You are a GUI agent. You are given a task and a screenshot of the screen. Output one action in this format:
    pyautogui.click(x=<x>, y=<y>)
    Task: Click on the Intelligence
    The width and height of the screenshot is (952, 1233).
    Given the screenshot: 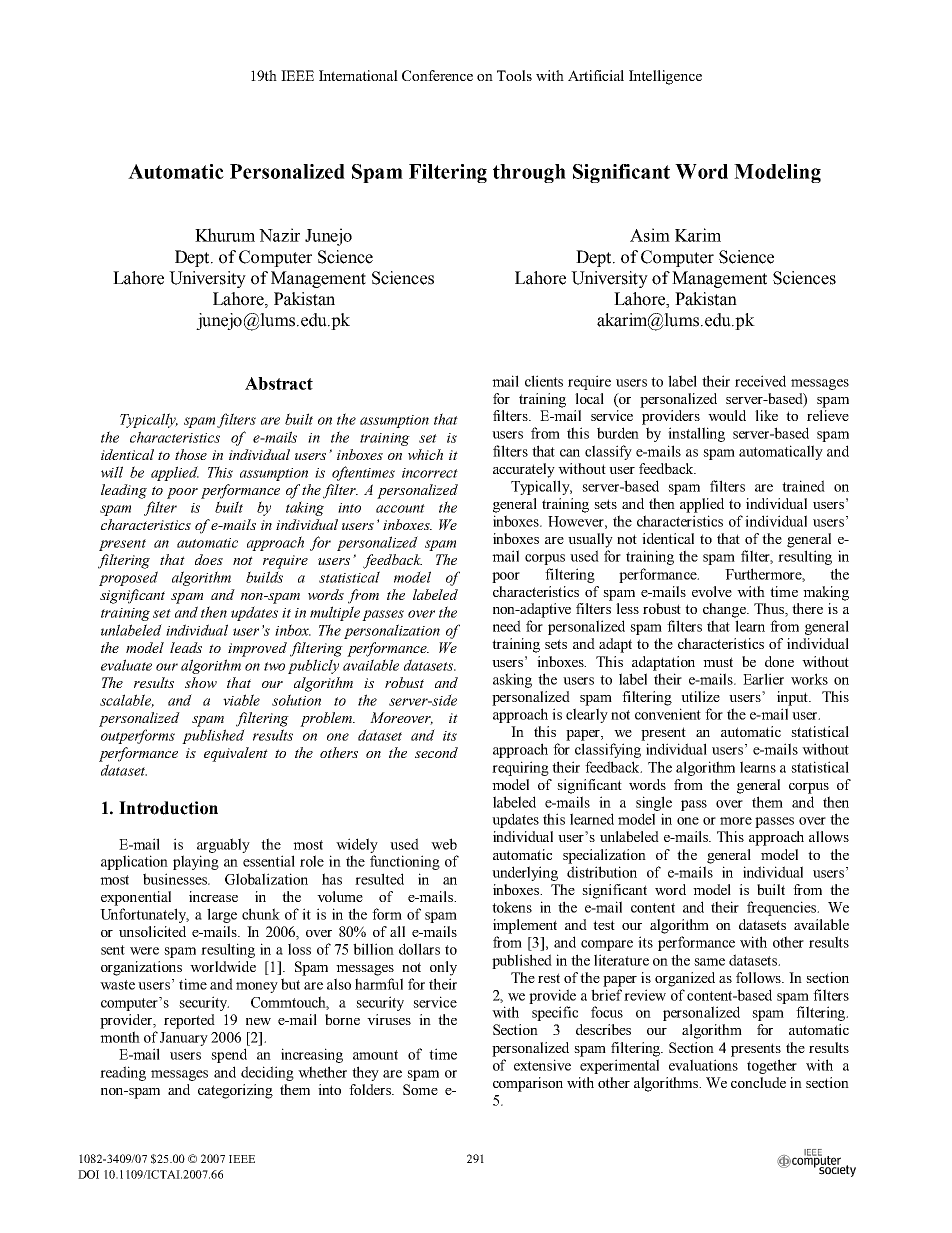 What is the action you would take?
    pyautogui.click(x=665, y=77)
